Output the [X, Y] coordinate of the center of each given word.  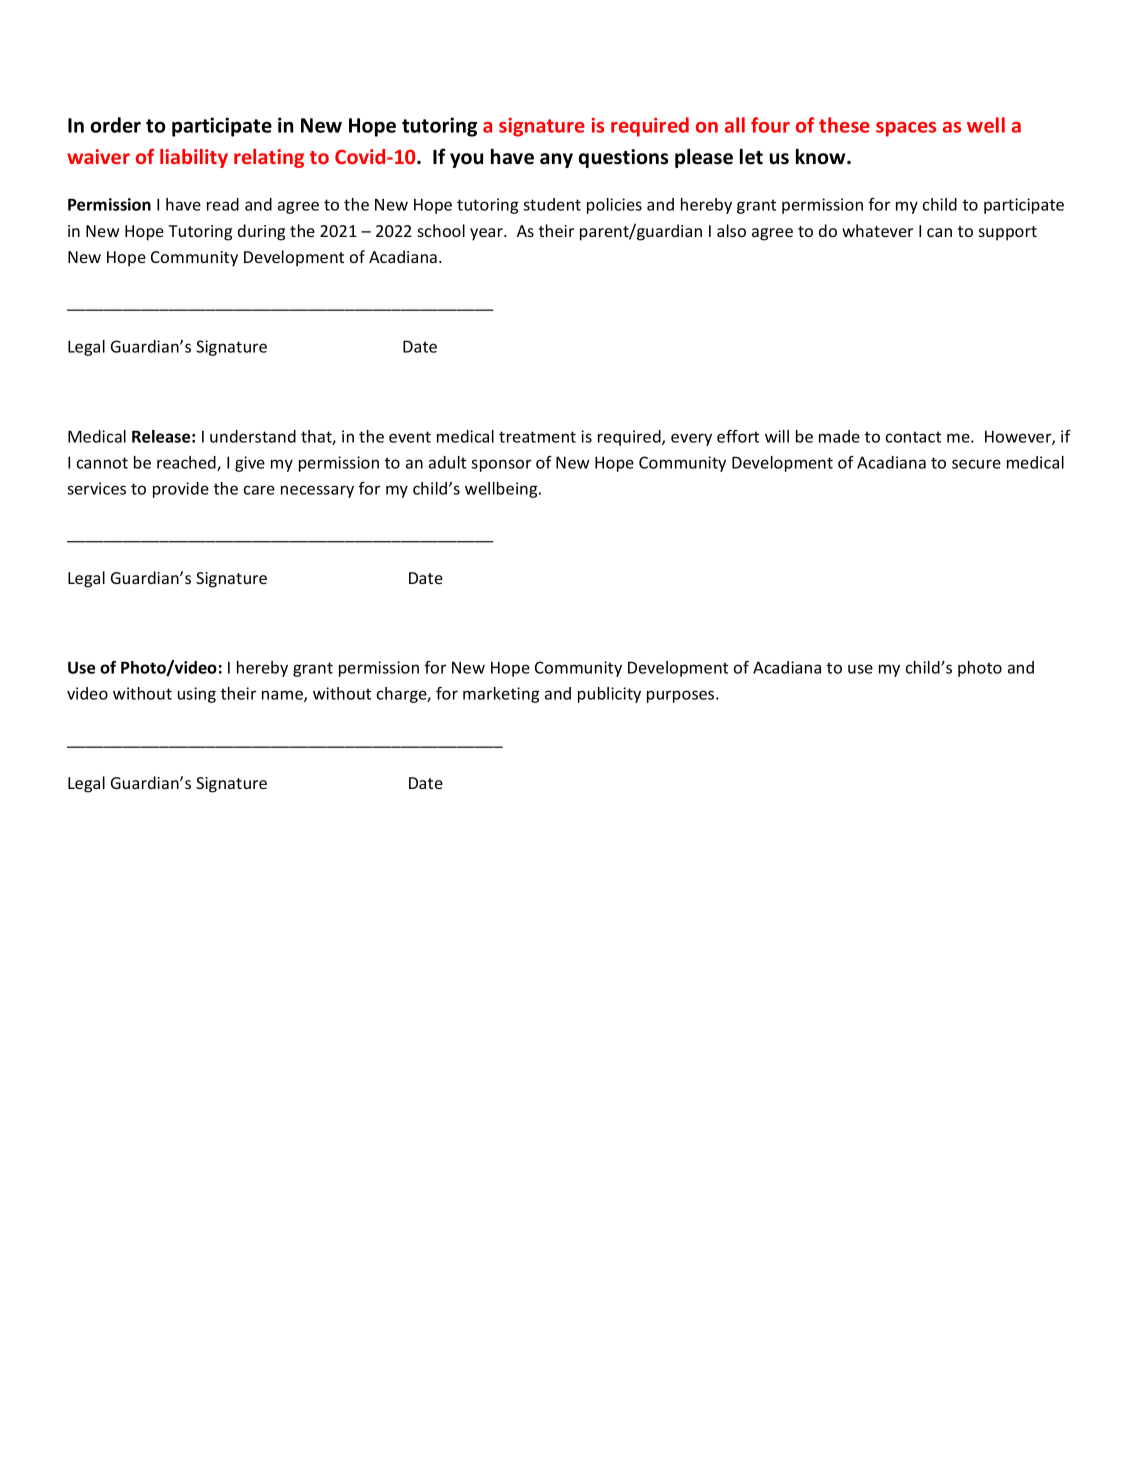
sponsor [501, 465]
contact [913, 437]
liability [194, 158]
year [488, 234]
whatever [877, 230]
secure [976, 464]
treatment [537, 437]
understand [253, 436]
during [261, 232]
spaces [906, 129]
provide [181, 490]
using [197, 695]
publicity [609, 695]
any [556, 160]
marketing [501, 695]
